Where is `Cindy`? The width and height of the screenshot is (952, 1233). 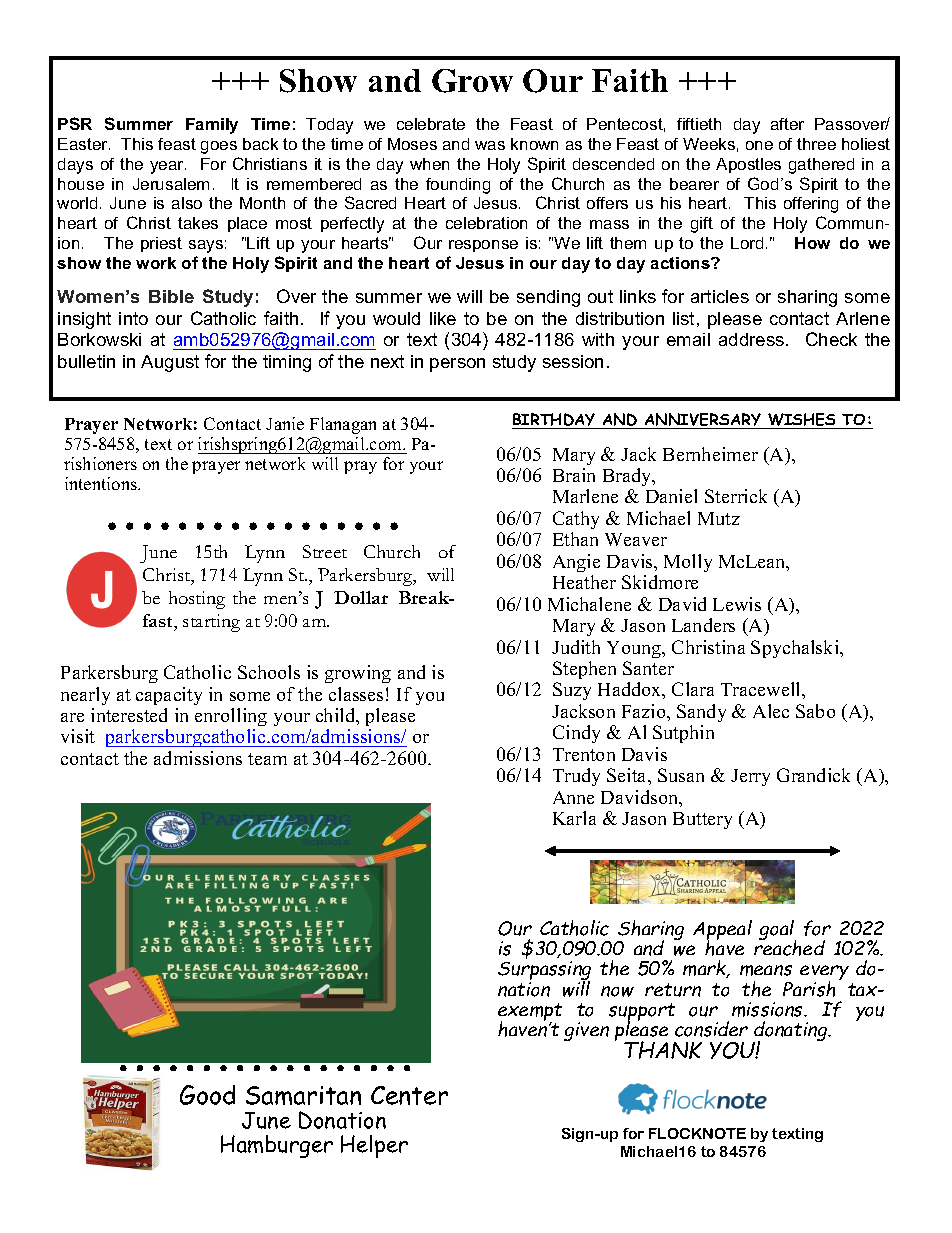
Cindy is located at coordinates (576, 734).
